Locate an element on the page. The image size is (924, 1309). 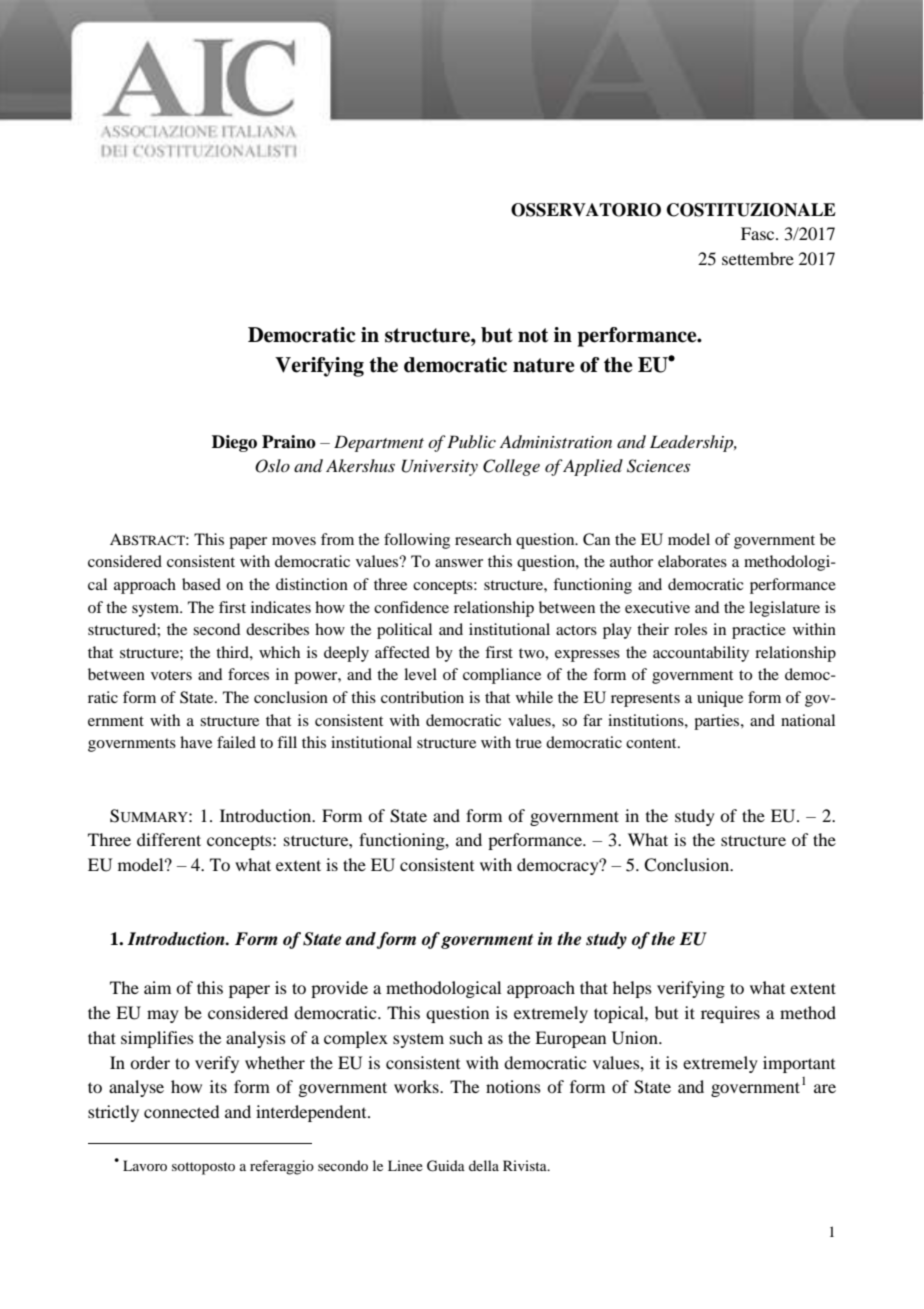
answer is located at coordinates (459, 563).
